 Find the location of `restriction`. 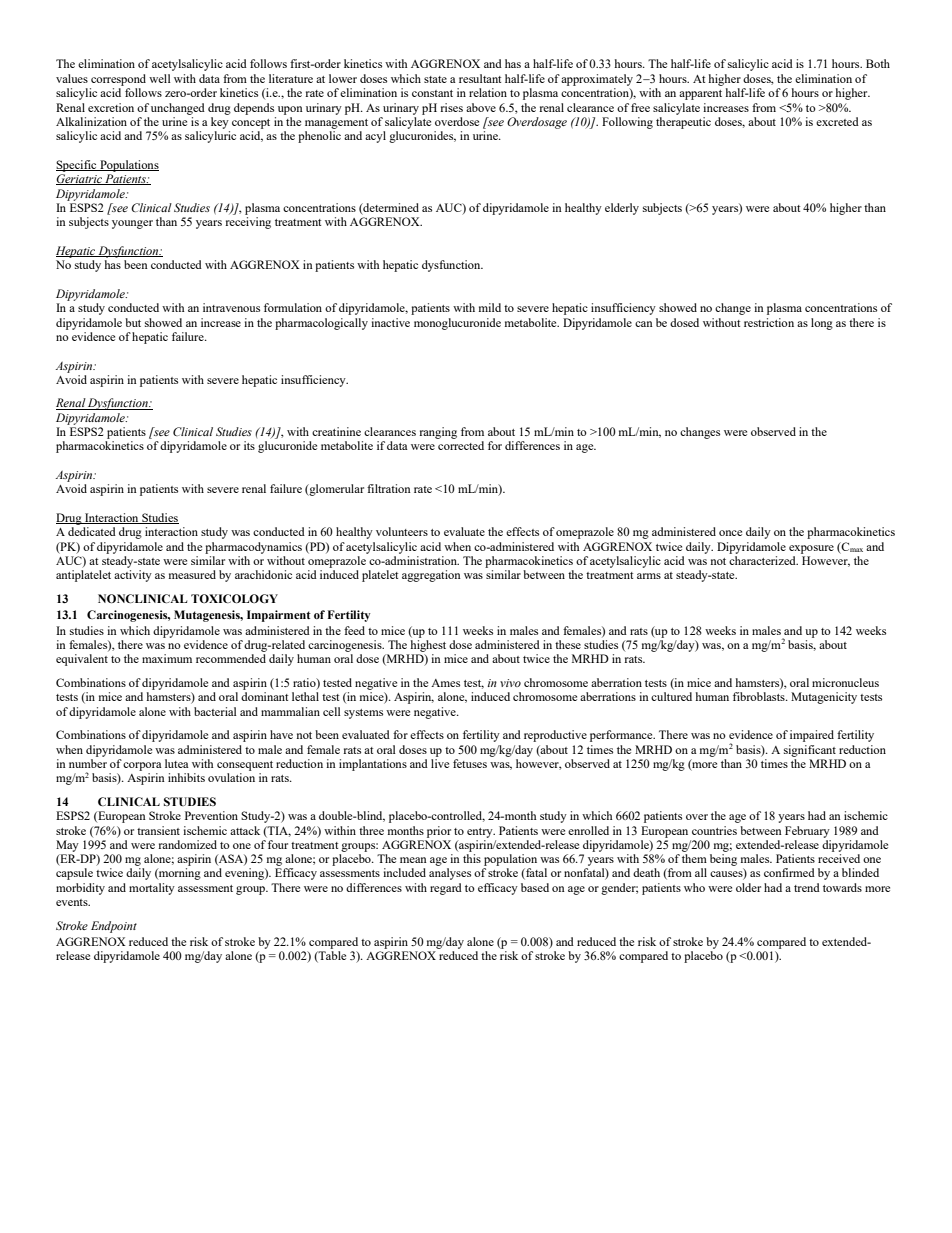

restriction is located at coordinates (769, 322).
